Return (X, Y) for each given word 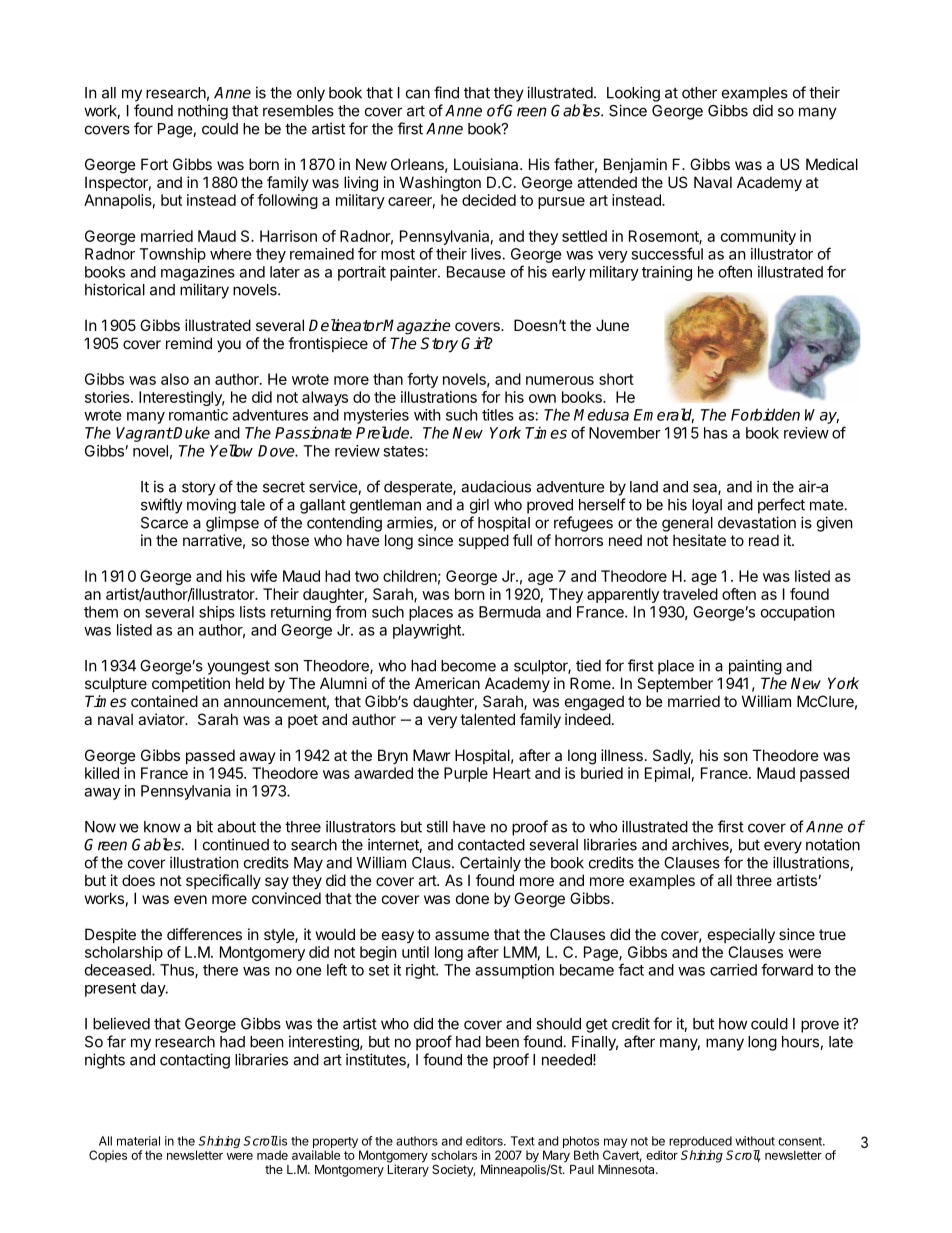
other (699, 93)
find (446, 92)
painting (755, 667)
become (468, 666)
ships (217, 613)
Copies (108, 1156)
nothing (203, 112)
